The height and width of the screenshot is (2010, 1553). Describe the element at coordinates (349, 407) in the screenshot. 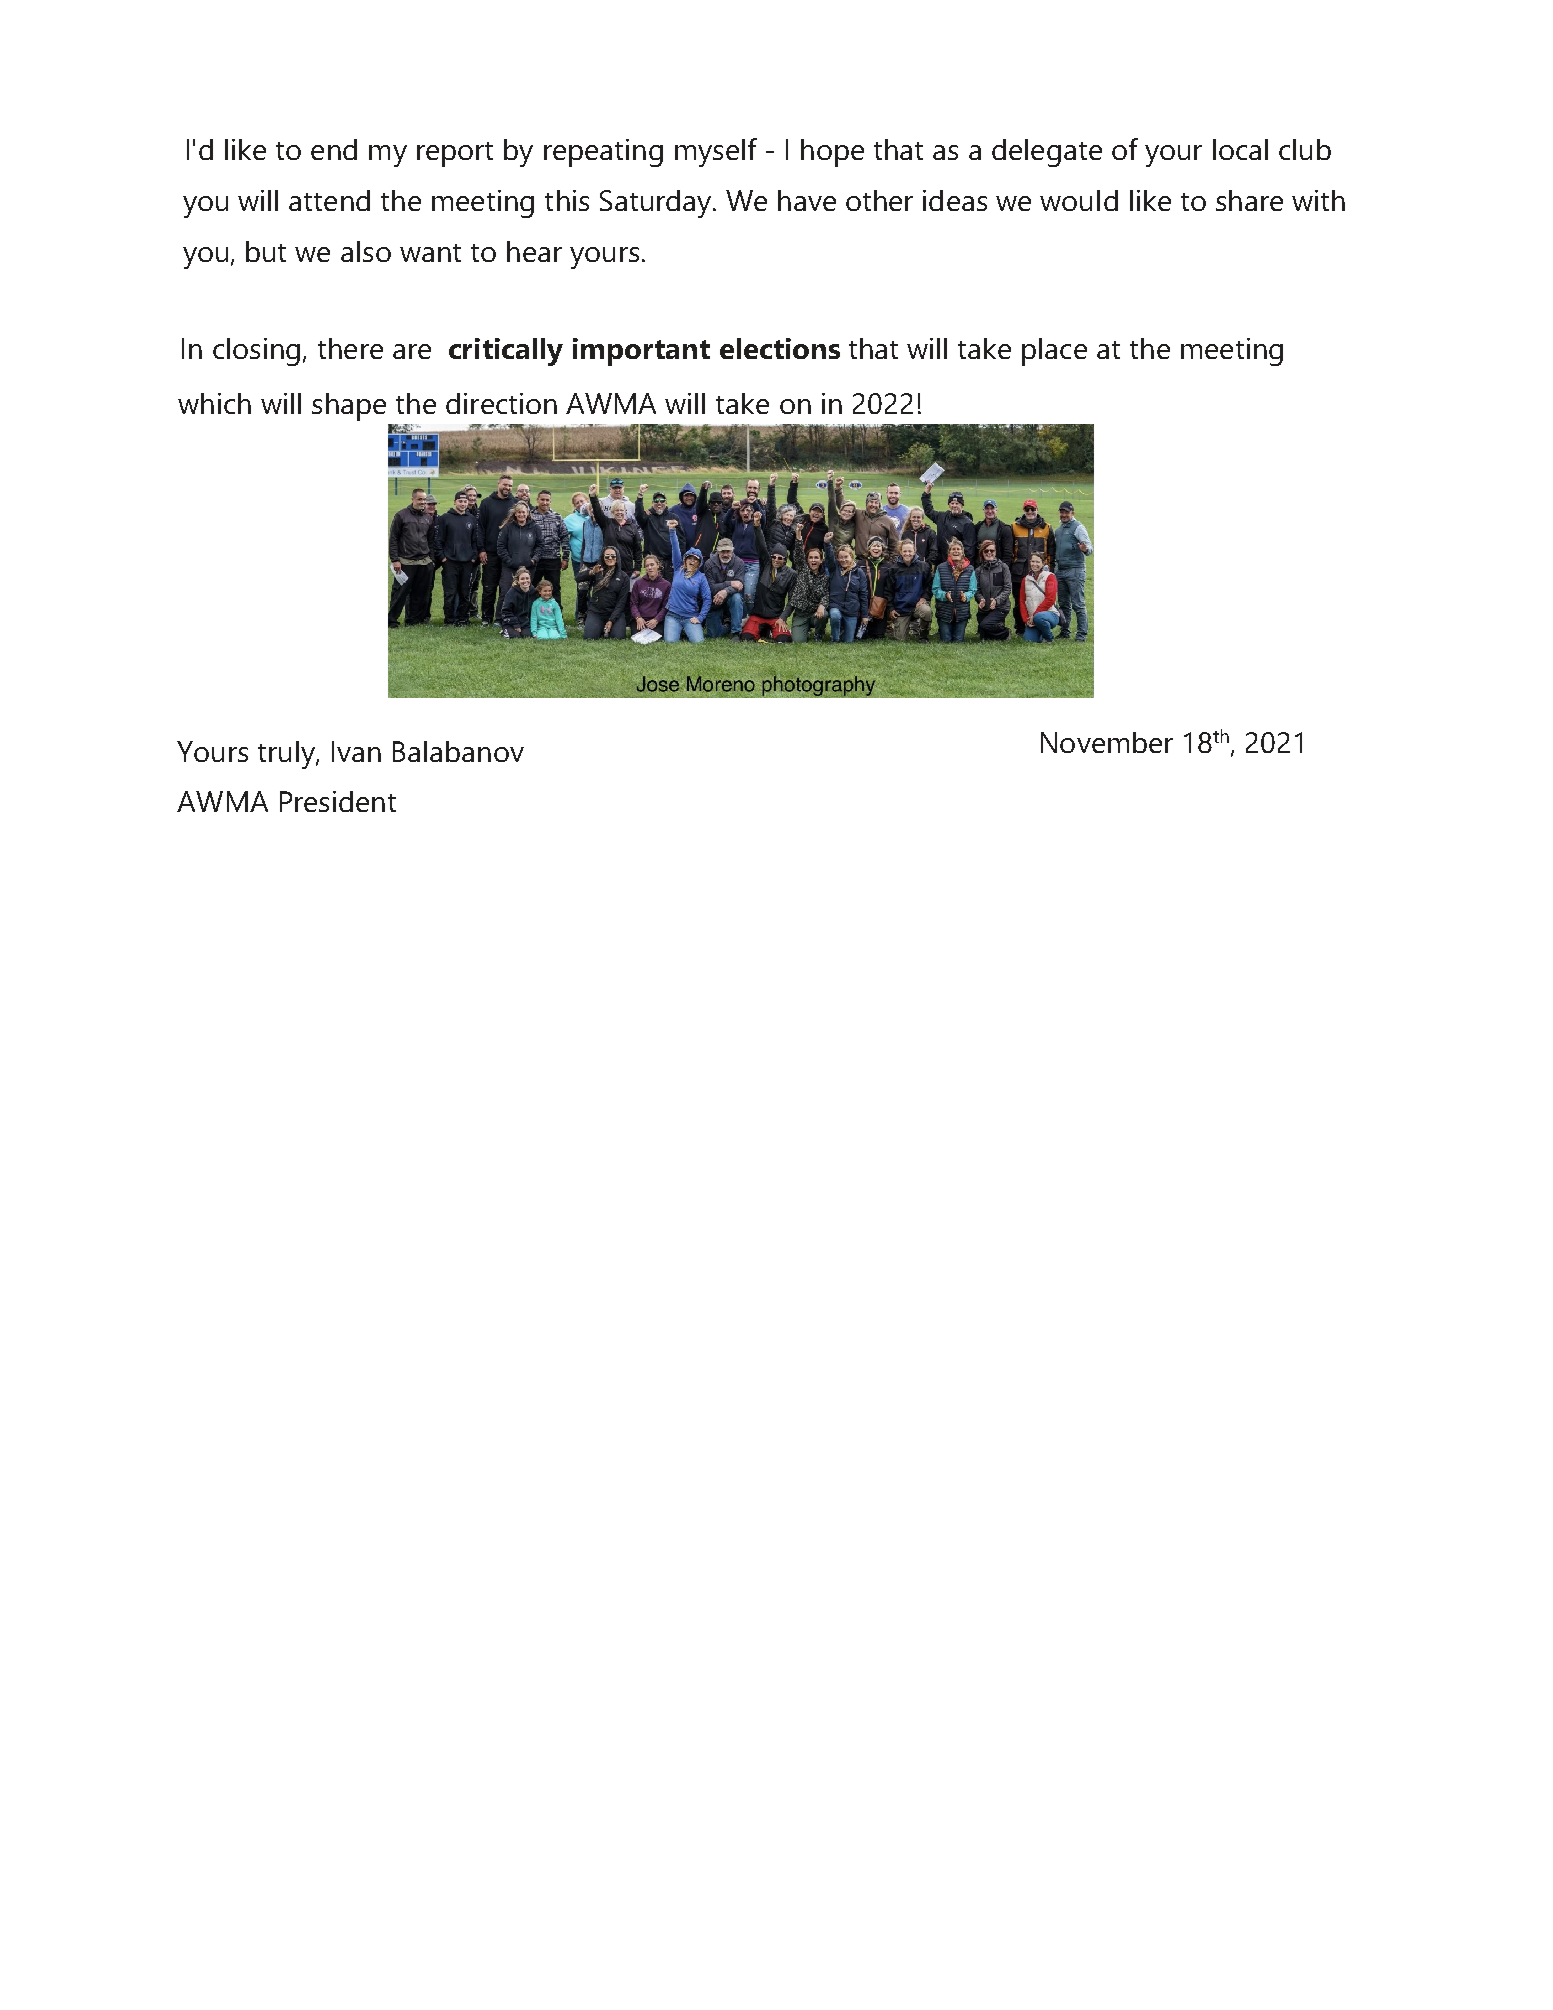

I see `shape` at that location.
